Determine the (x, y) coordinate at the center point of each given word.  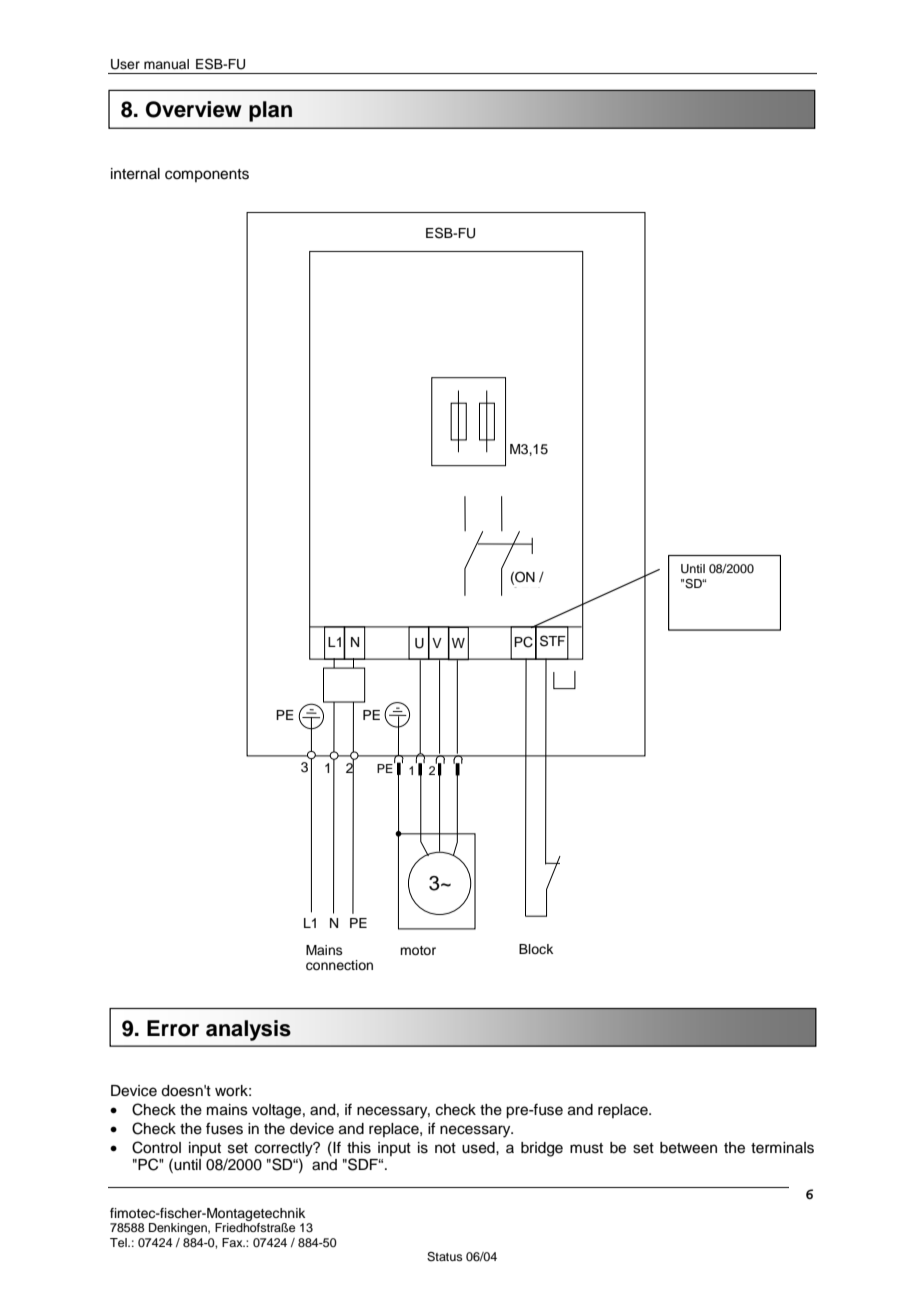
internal (135, 174)
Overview (194, 109)
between (688, 1148)
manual (166, 64)
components (207, 175)
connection (339, 965)
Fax (233, 1242)
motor (418, 950)
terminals (782, 1148)
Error (173, 1028)
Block (536, 949)
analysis (248, 1030)
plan (270, 111)
